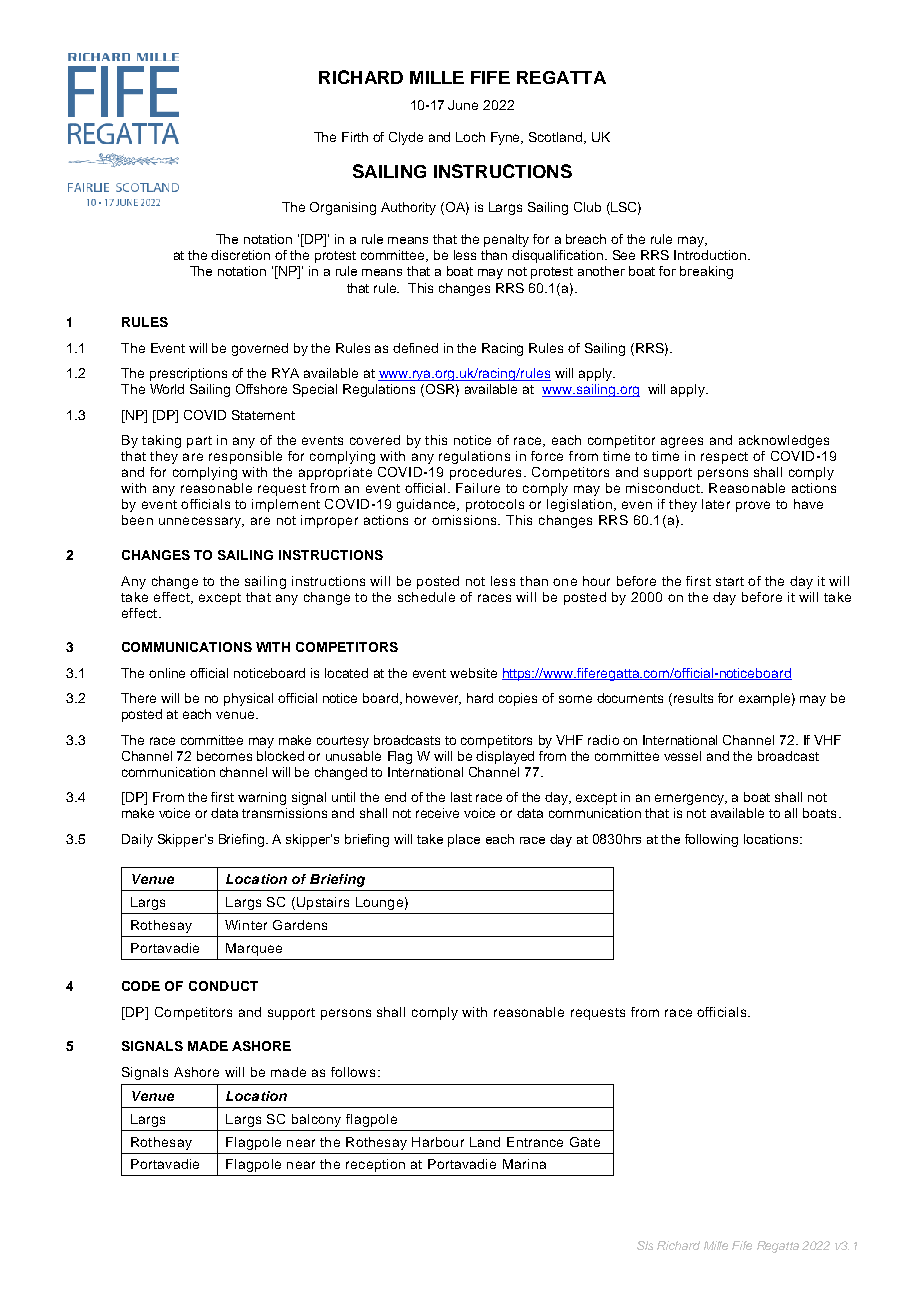 The width and height of the image is (924, 1308). Describe the element at coordinates (711, 255) in the image. I see `Introduction` at that location.
